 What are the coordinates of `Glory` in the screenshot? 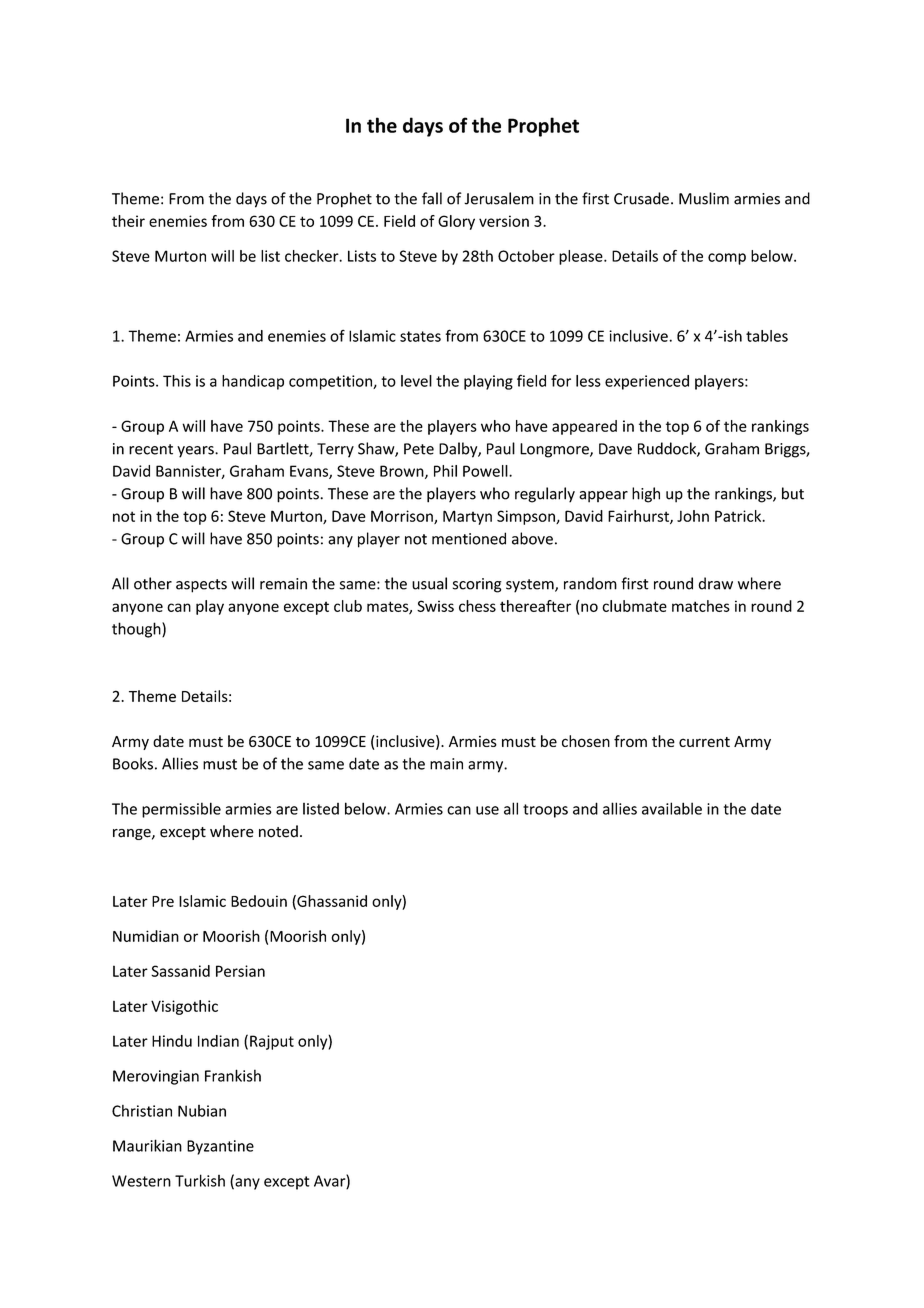 It's located at (456, 222).
